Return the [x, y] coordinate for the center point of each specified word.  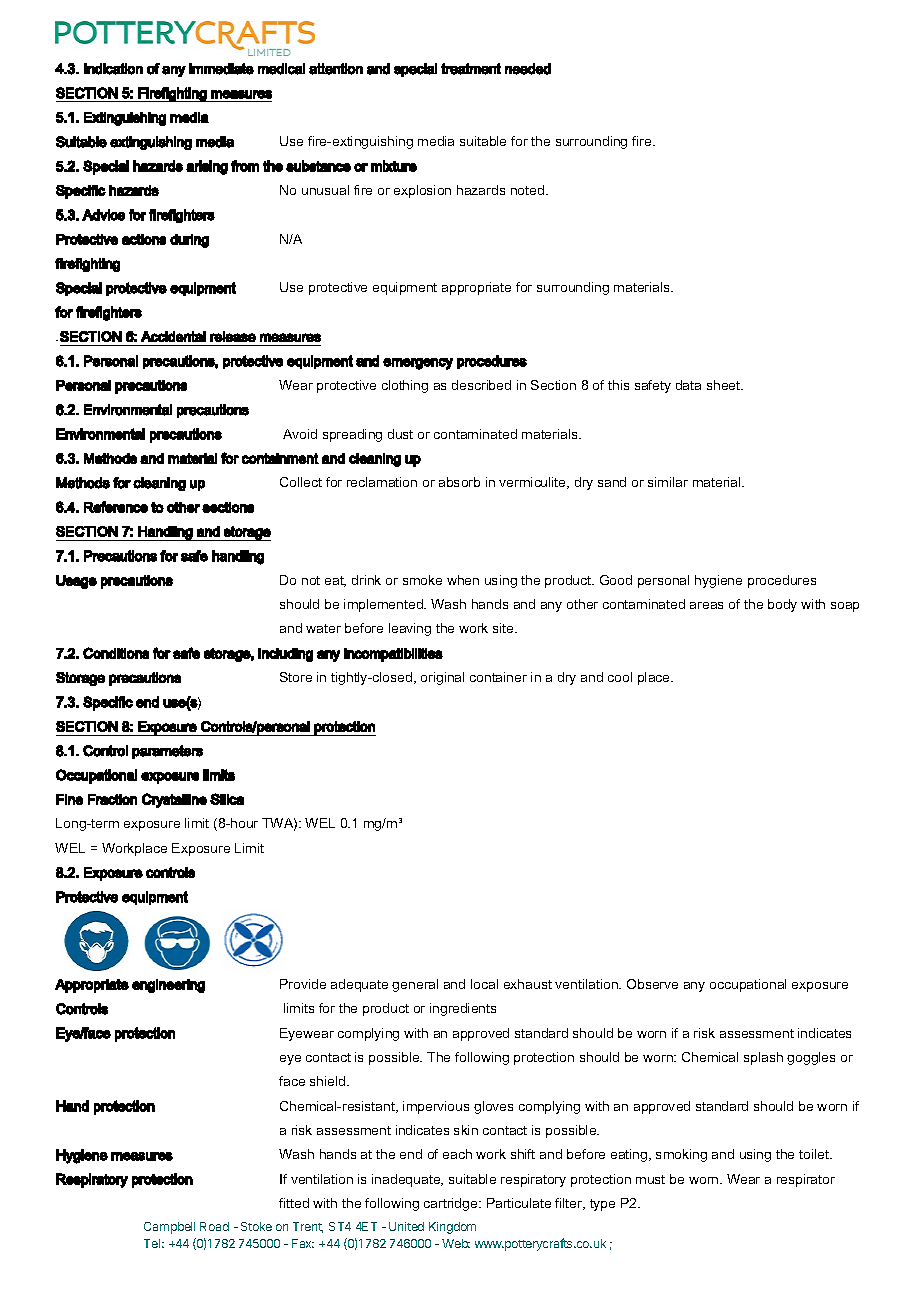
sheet [725, 385]
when [463, 580]
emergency [418, 364]
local [484, 984]
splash [763, 1058]
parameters [167, 752]
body [782, 605]
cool [620, 677]
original [442, 678]
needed [528, 69]
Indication [113, 69]
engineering [168, 986]
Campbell [169, 1228]
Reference [116, 507]
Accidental [173, 336]
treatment [471, 69]
